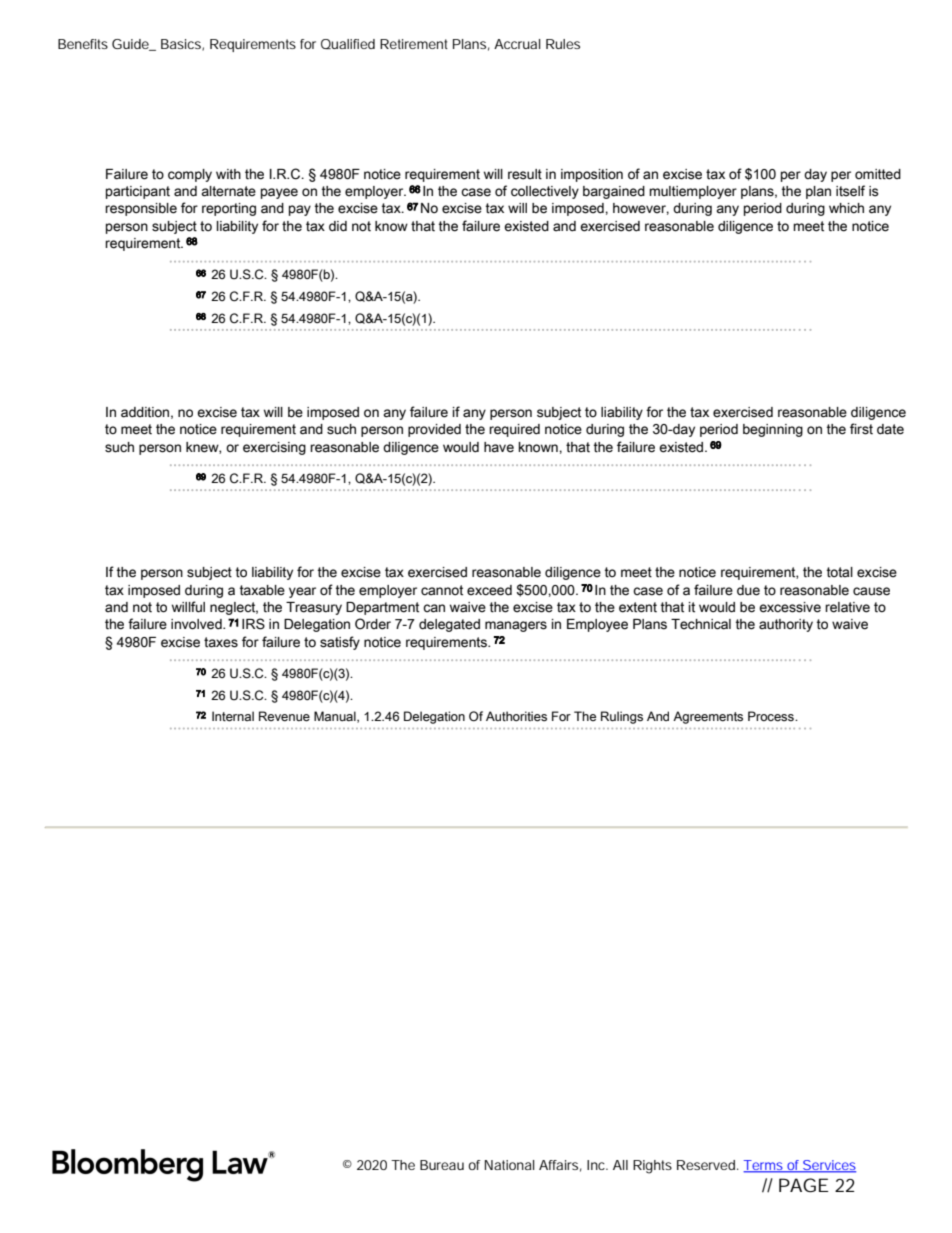 This screenshot has width=952, height=1233. What do you see at coordinates (517, 44) in the screenshot?
I see `Accrual` at bounding box center [517, 44].
